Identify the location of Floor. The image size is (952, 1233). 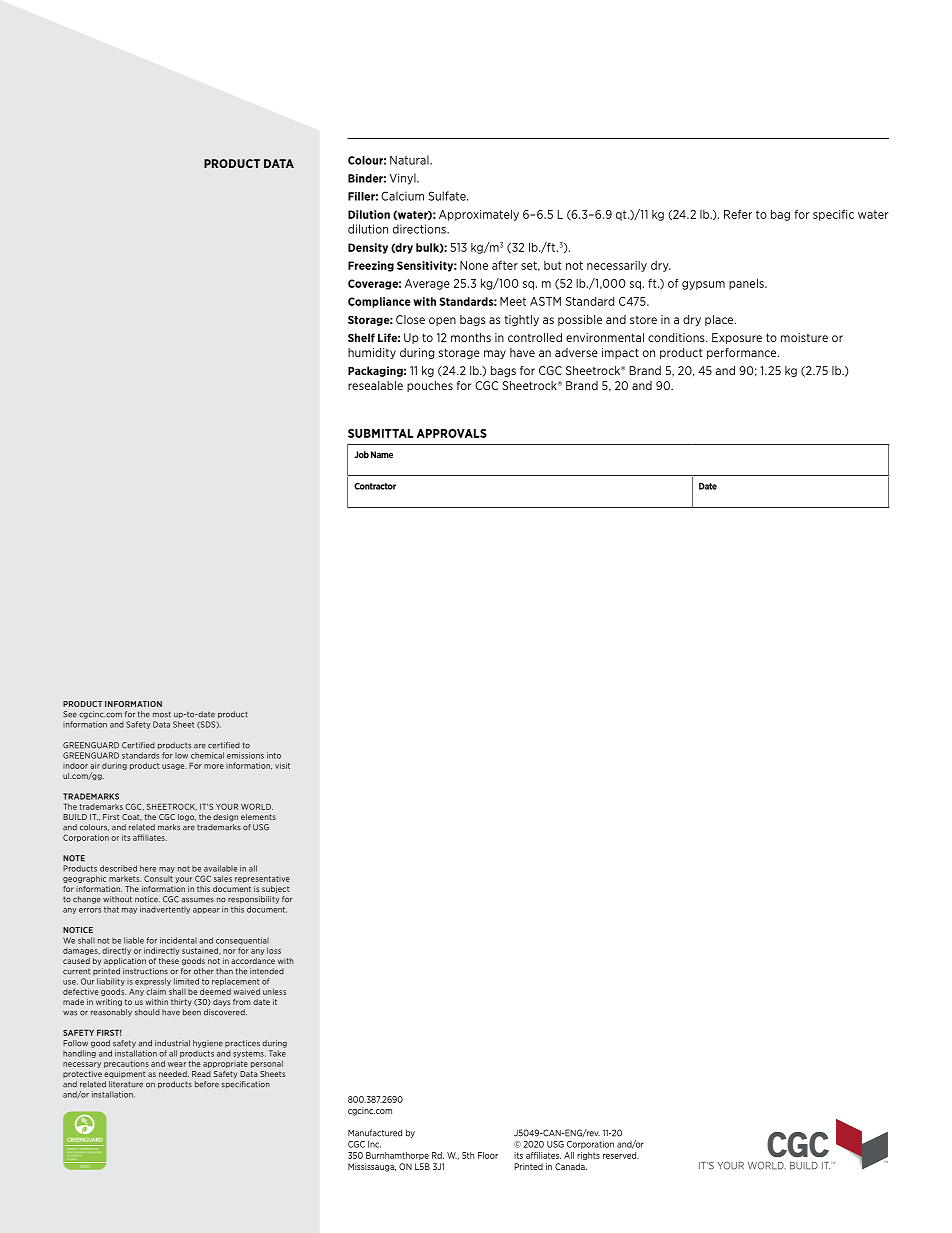
(488, 1155).
